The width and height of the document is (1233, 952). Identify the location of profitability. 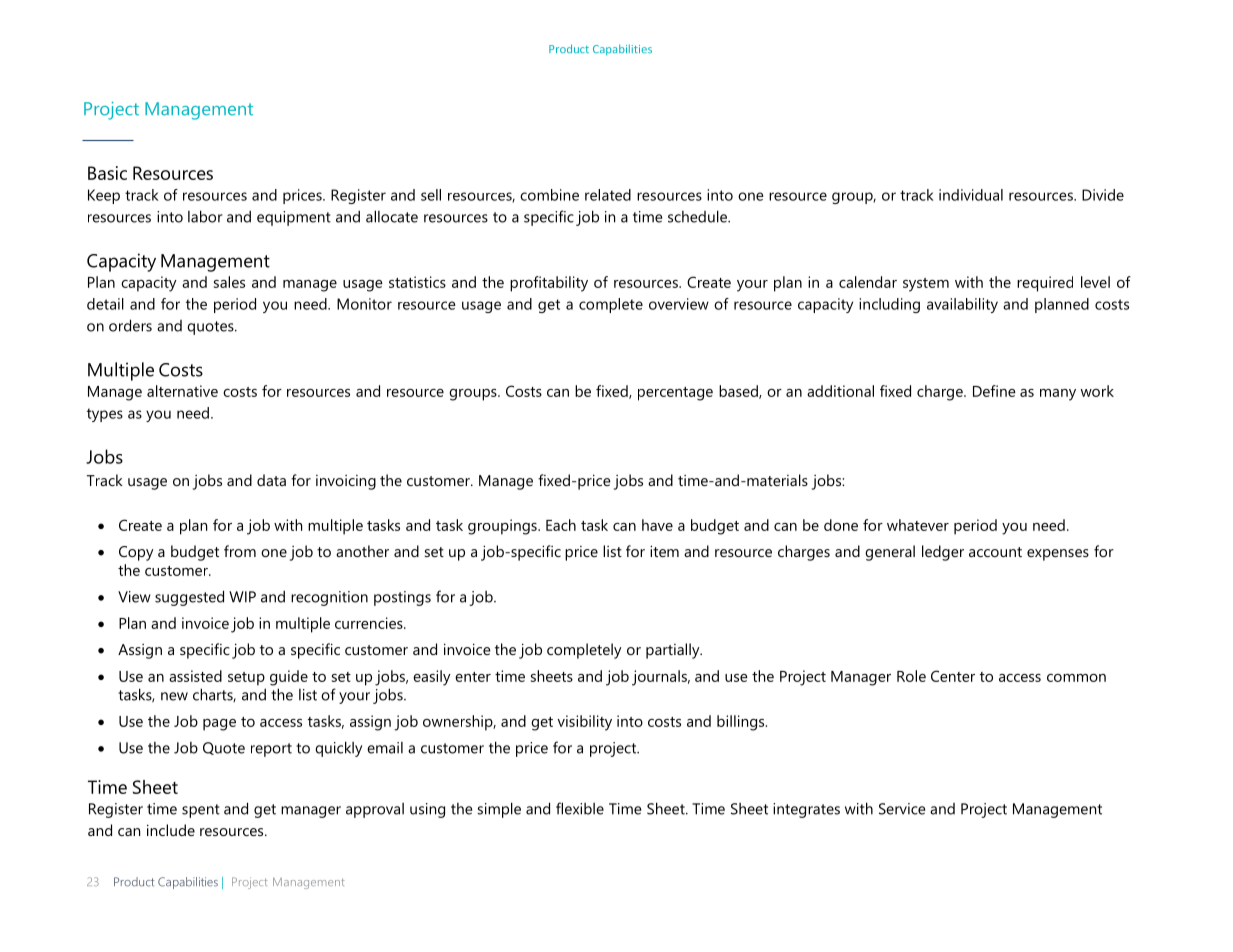
(549, 284).
